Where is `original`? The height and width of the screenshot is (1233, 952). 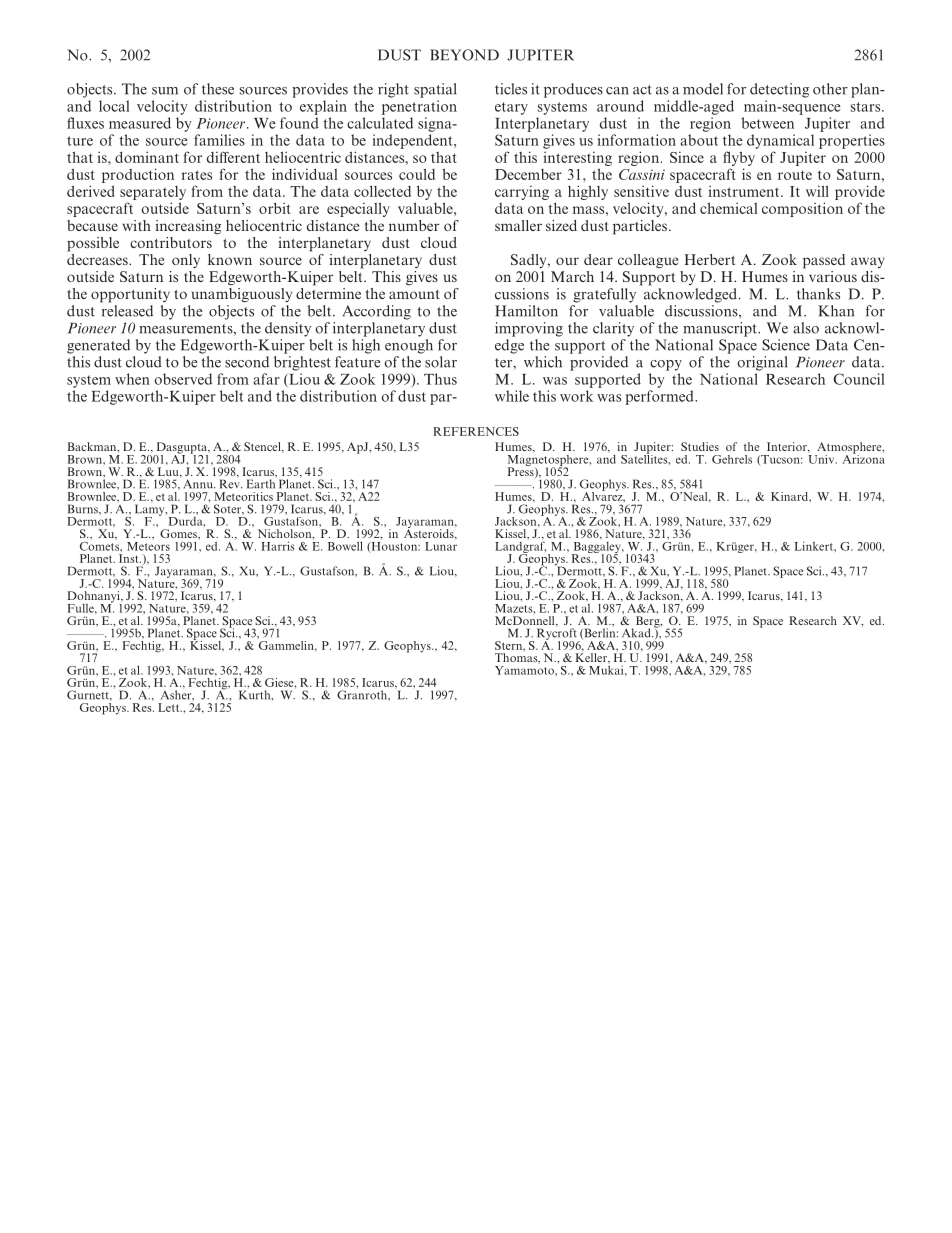 original is located at coordinates (762, 363).
